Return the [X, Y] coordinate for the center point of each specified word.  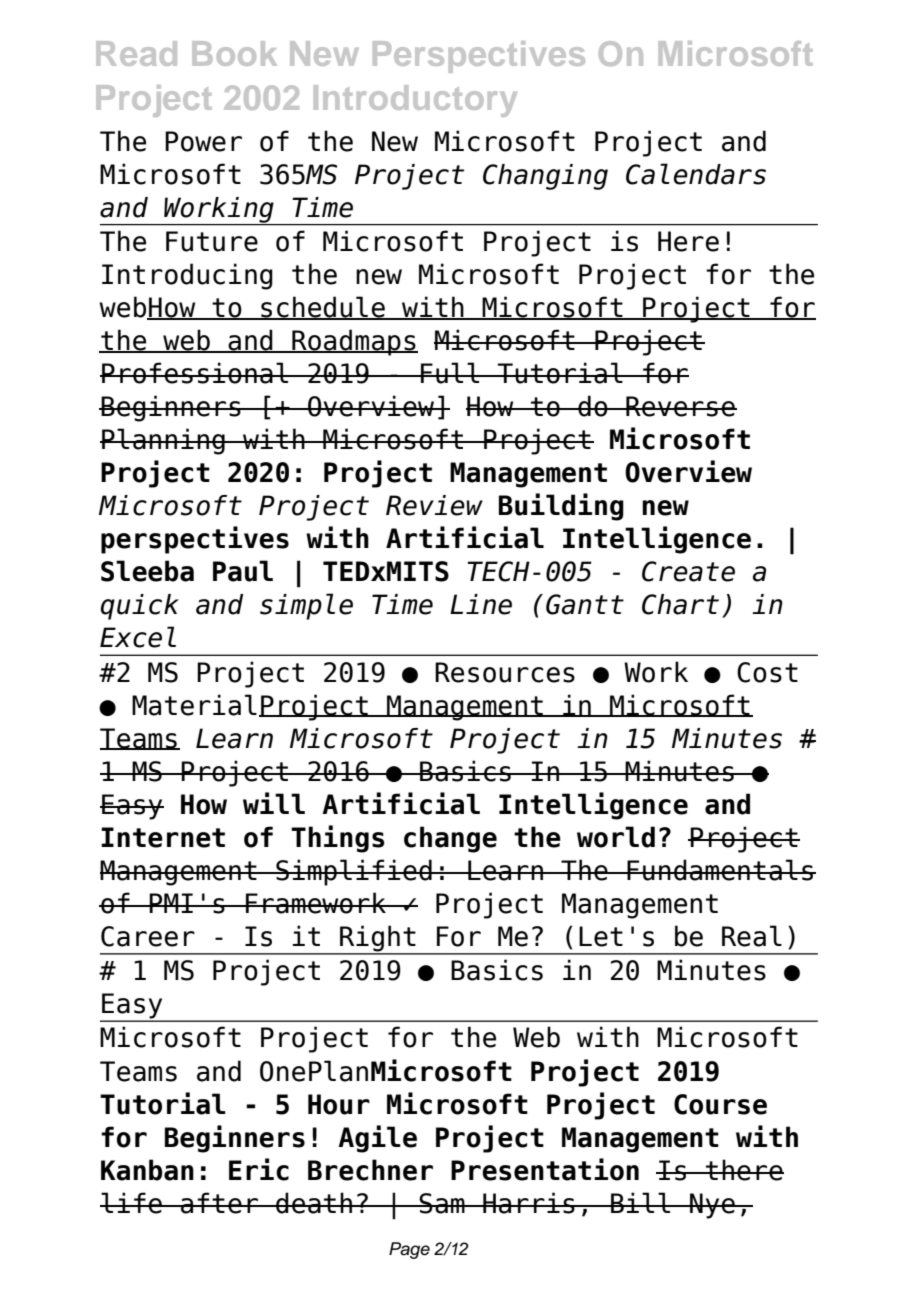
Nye [712, 1206]
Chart [680, 604]
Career [148, 936]
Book [234, 53]
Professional [195, 373]
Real [752, 936]
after [219, 1203]
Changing [545, 177]
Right [378, 939]
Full [450, 373]
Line [481, 604]
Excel [138, 637]
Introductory [415, 101]
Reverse [680, 406]
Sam [442, 1203]
